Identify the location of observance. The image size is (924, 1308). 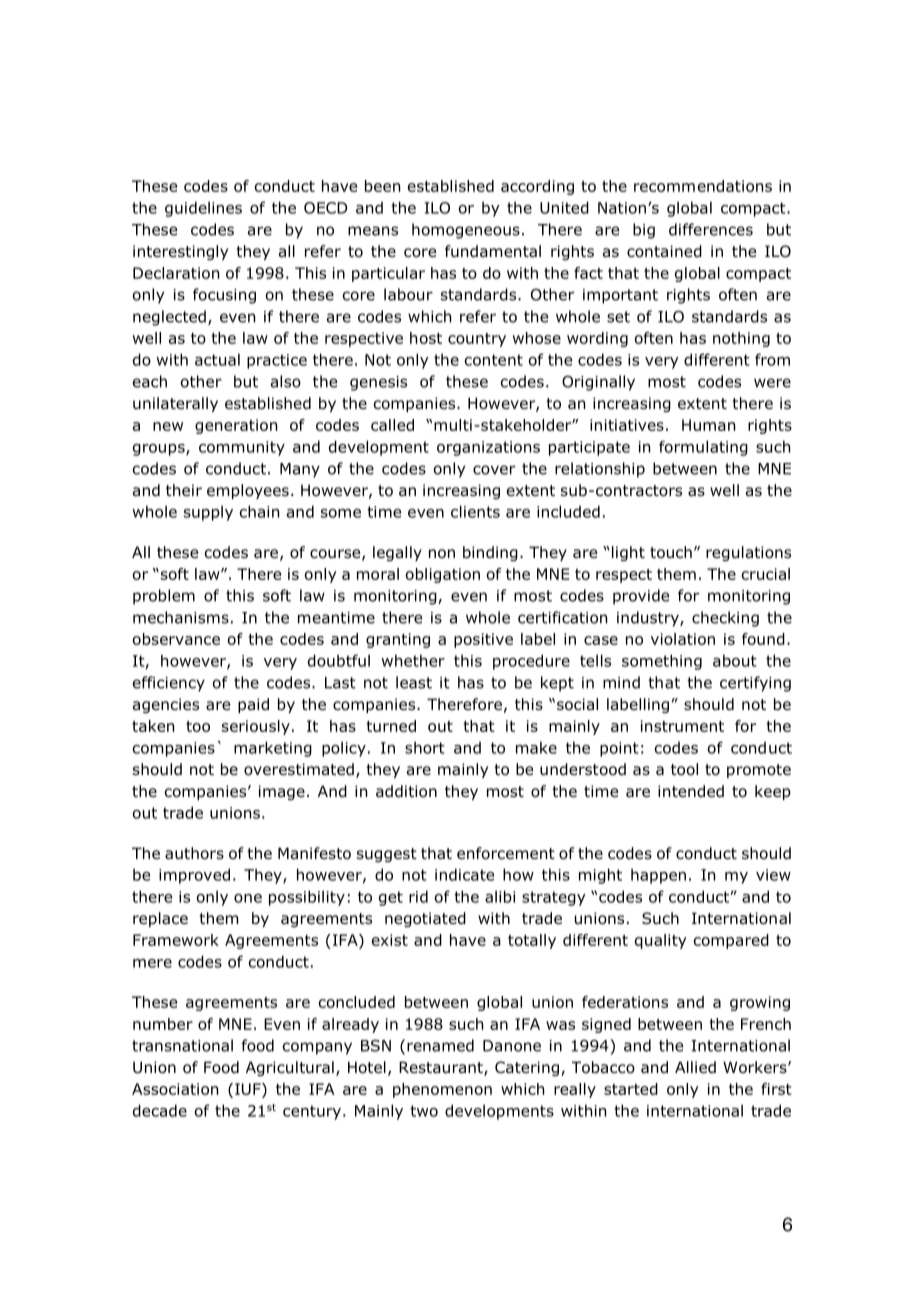
(176, 639).
